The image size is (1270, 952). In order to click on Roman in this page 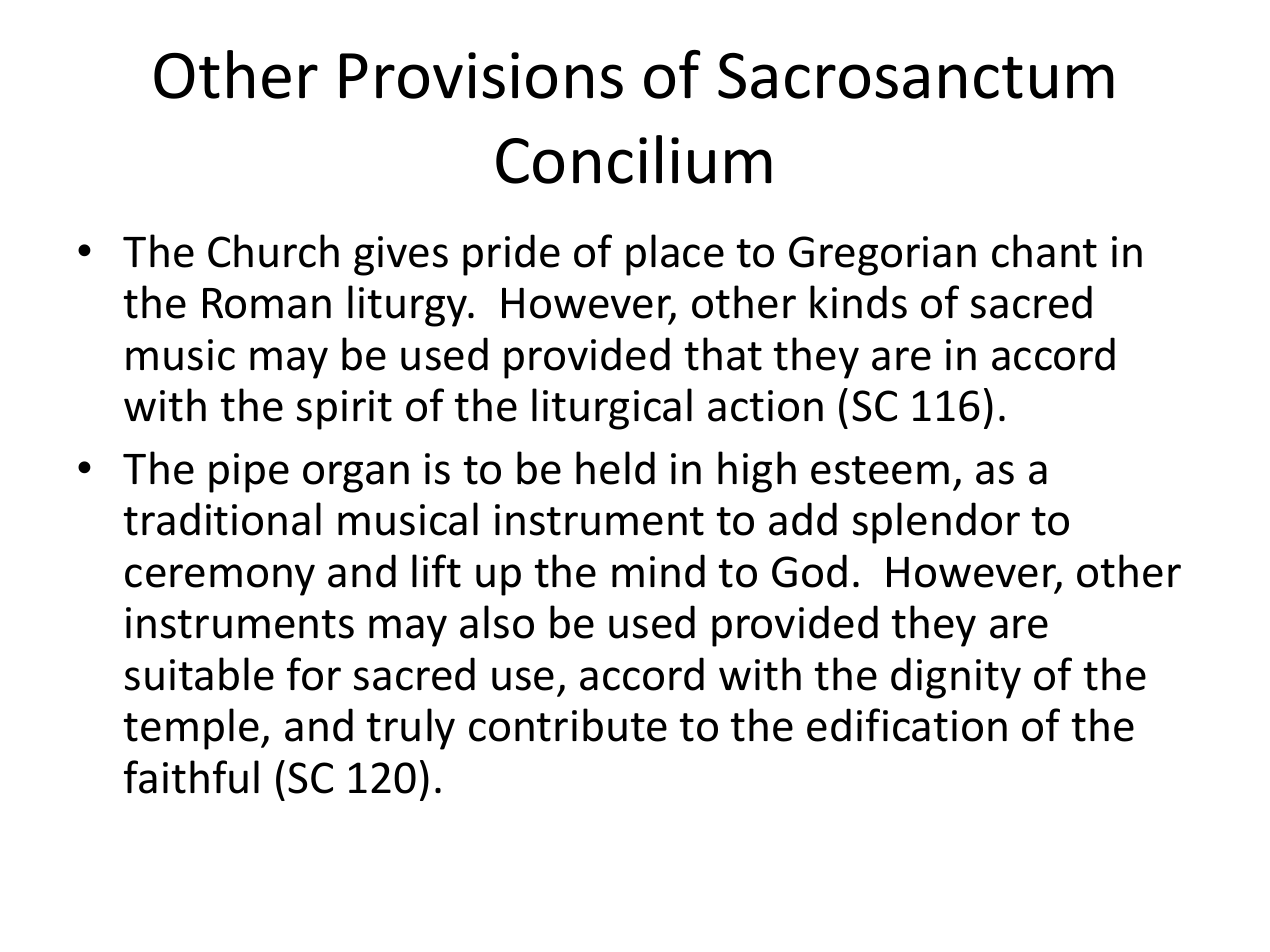, I will do `click(267, 303)`.
